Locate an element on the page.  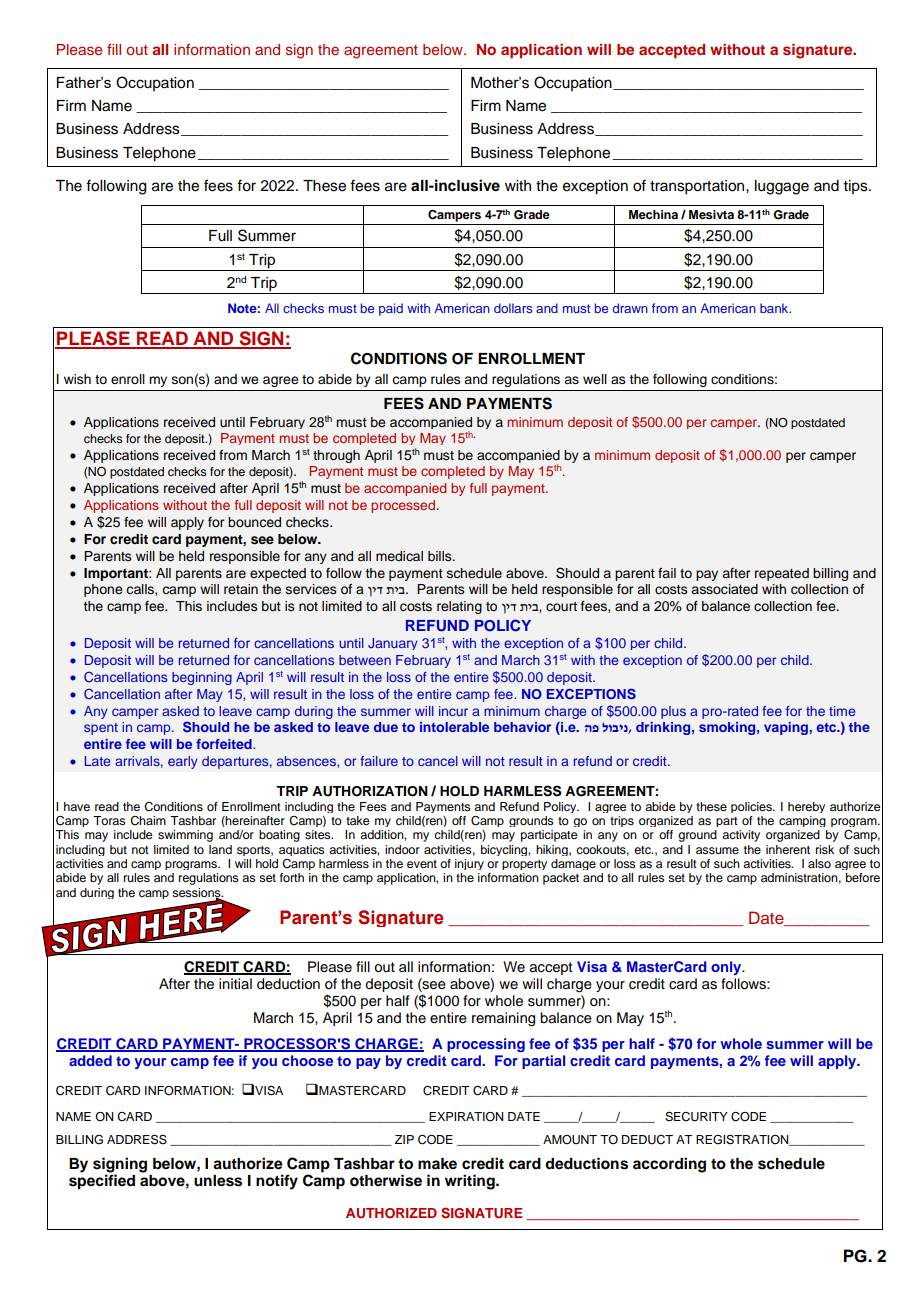
incur is located at coordinates (453, 711).
